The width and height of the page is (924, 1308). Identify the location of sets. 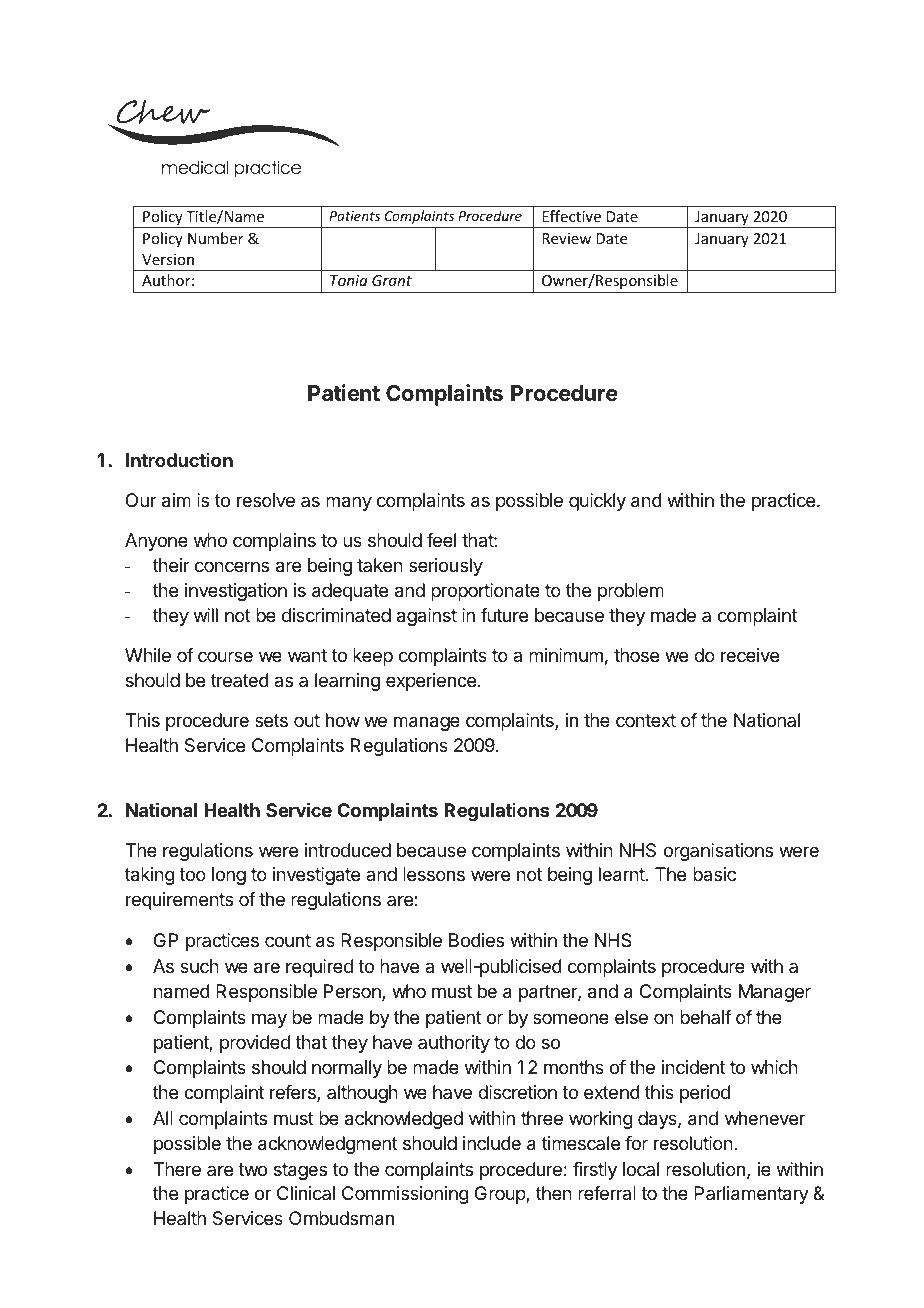
(271, 720).
